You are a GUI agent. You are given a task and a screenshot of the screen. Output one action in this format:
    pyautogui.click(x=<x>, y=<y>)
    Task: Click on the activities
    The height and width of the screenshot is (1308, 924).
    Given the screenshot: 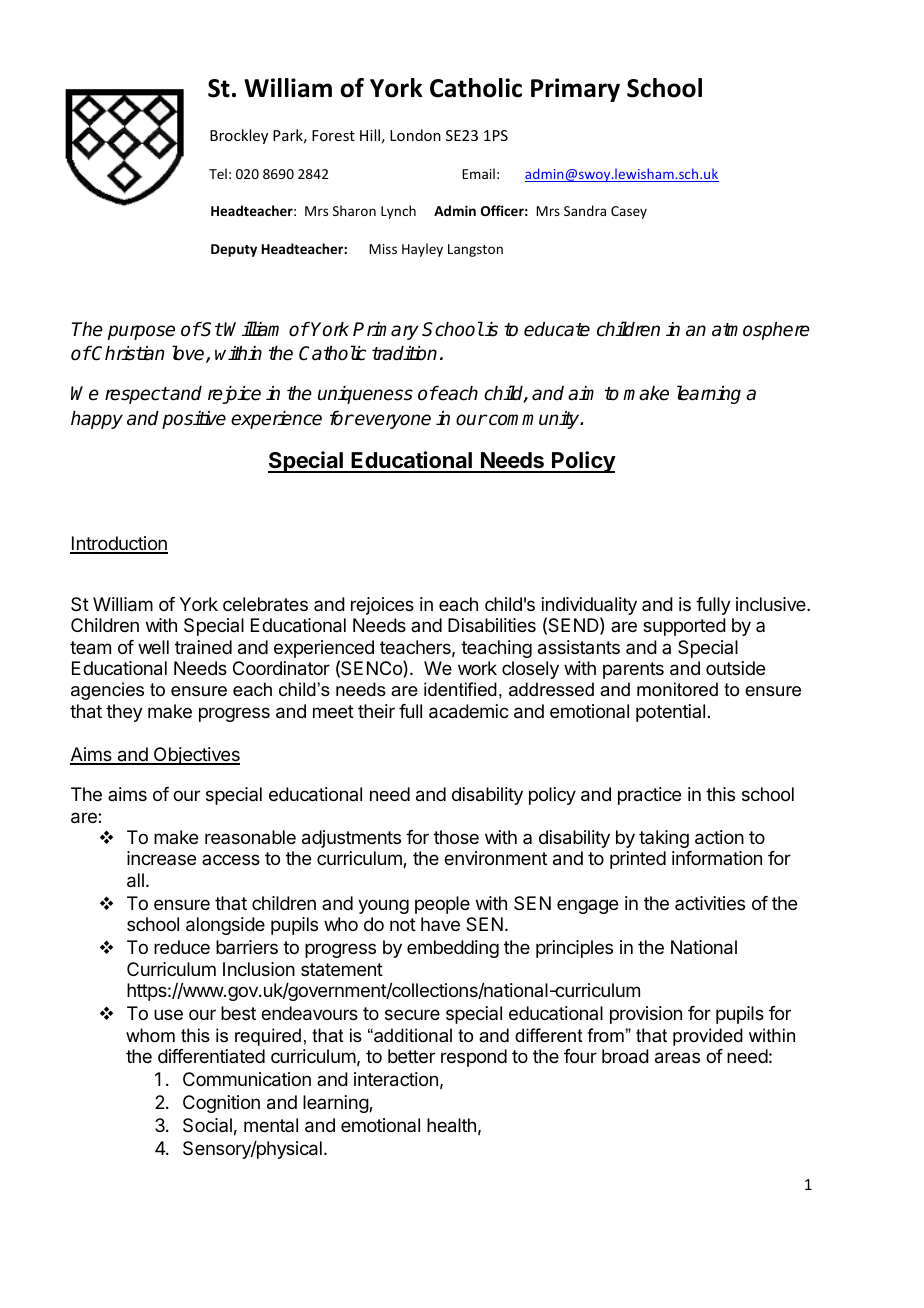 What is the action you would take?
    pyautogui.click(x=710, y=903)
